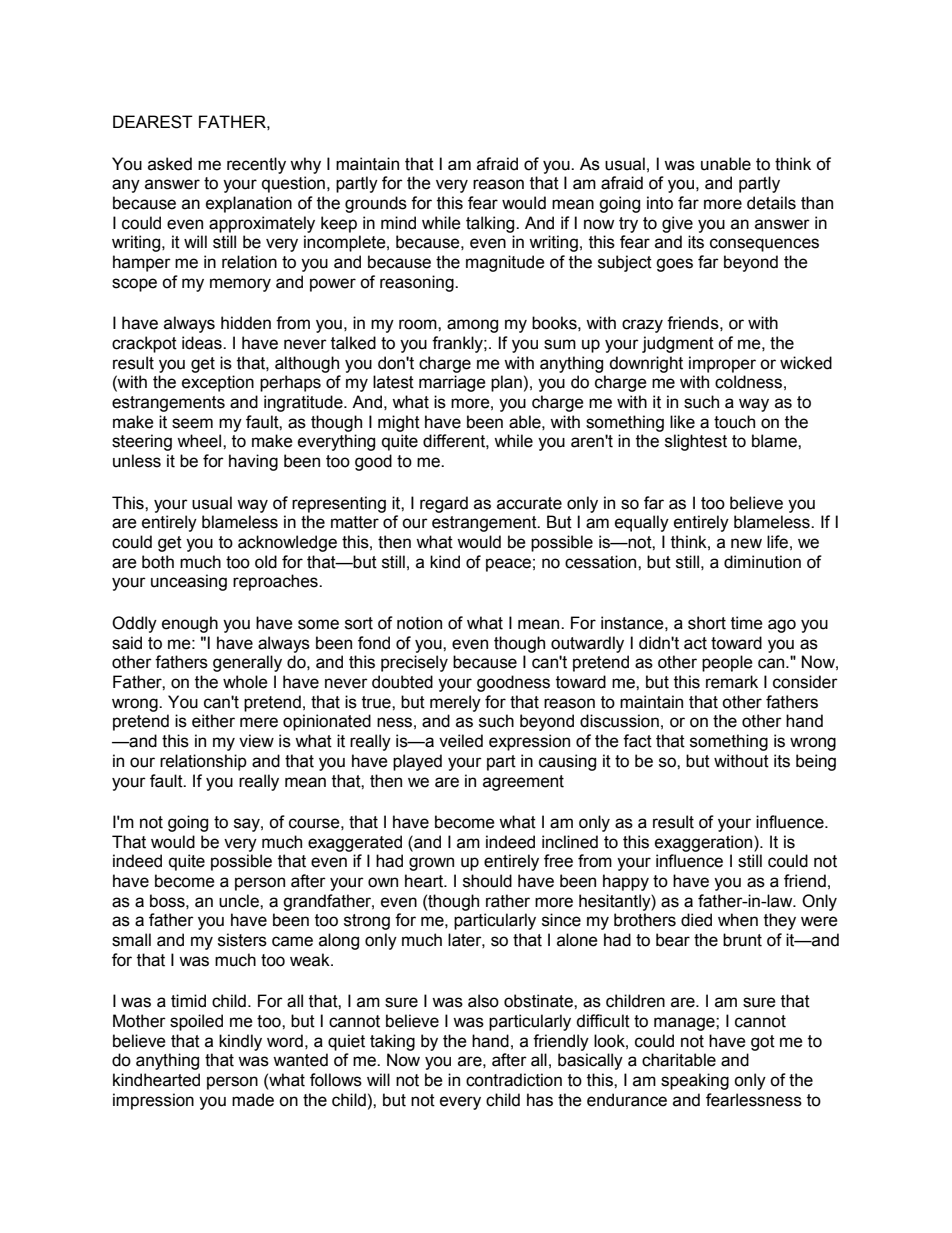 The image size is (952, 1233). I want to click on details, so click(771, 203).
